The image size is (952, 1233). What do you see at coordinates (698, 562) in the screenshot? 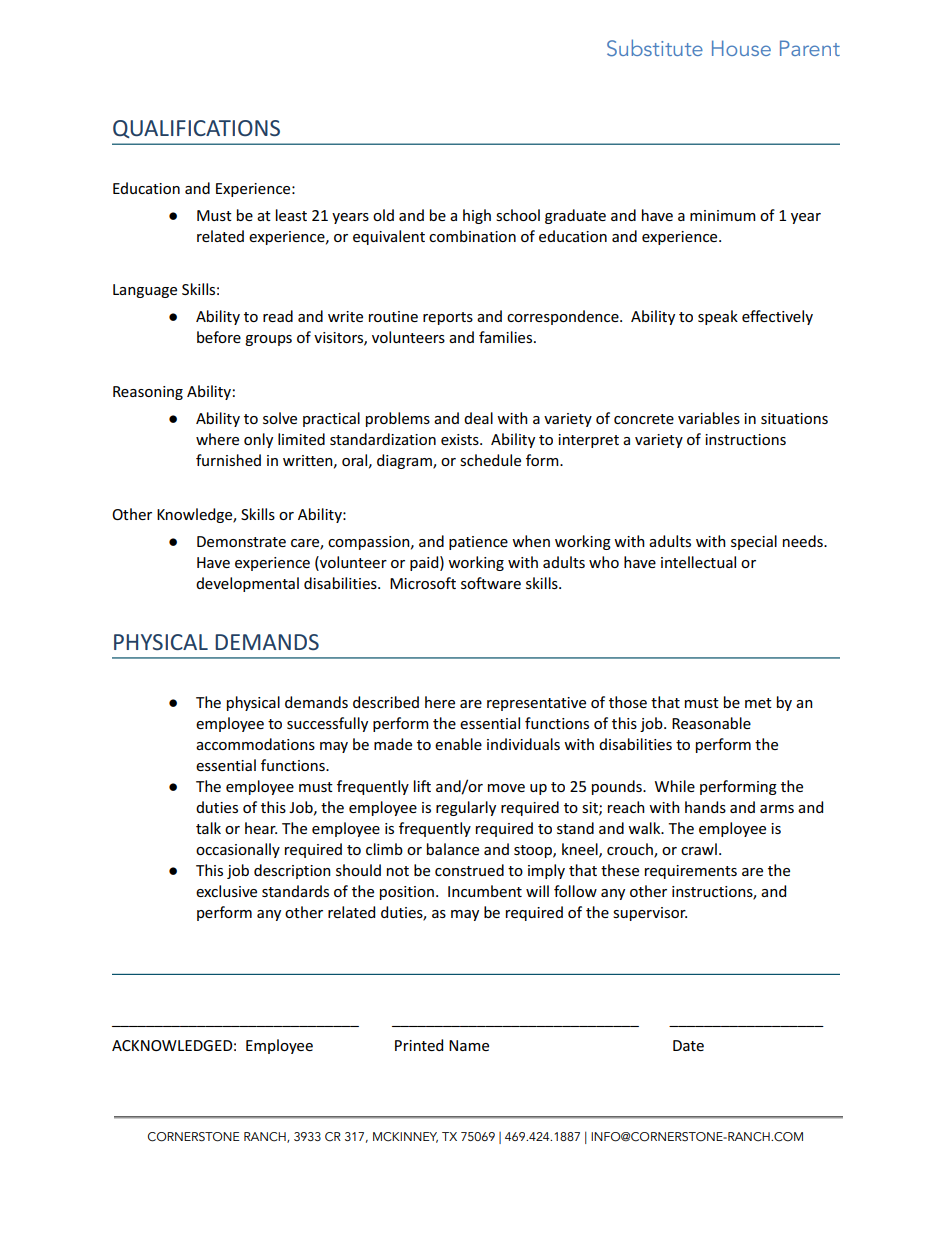
I see `intellectual` at bounding box center [698, 562].
